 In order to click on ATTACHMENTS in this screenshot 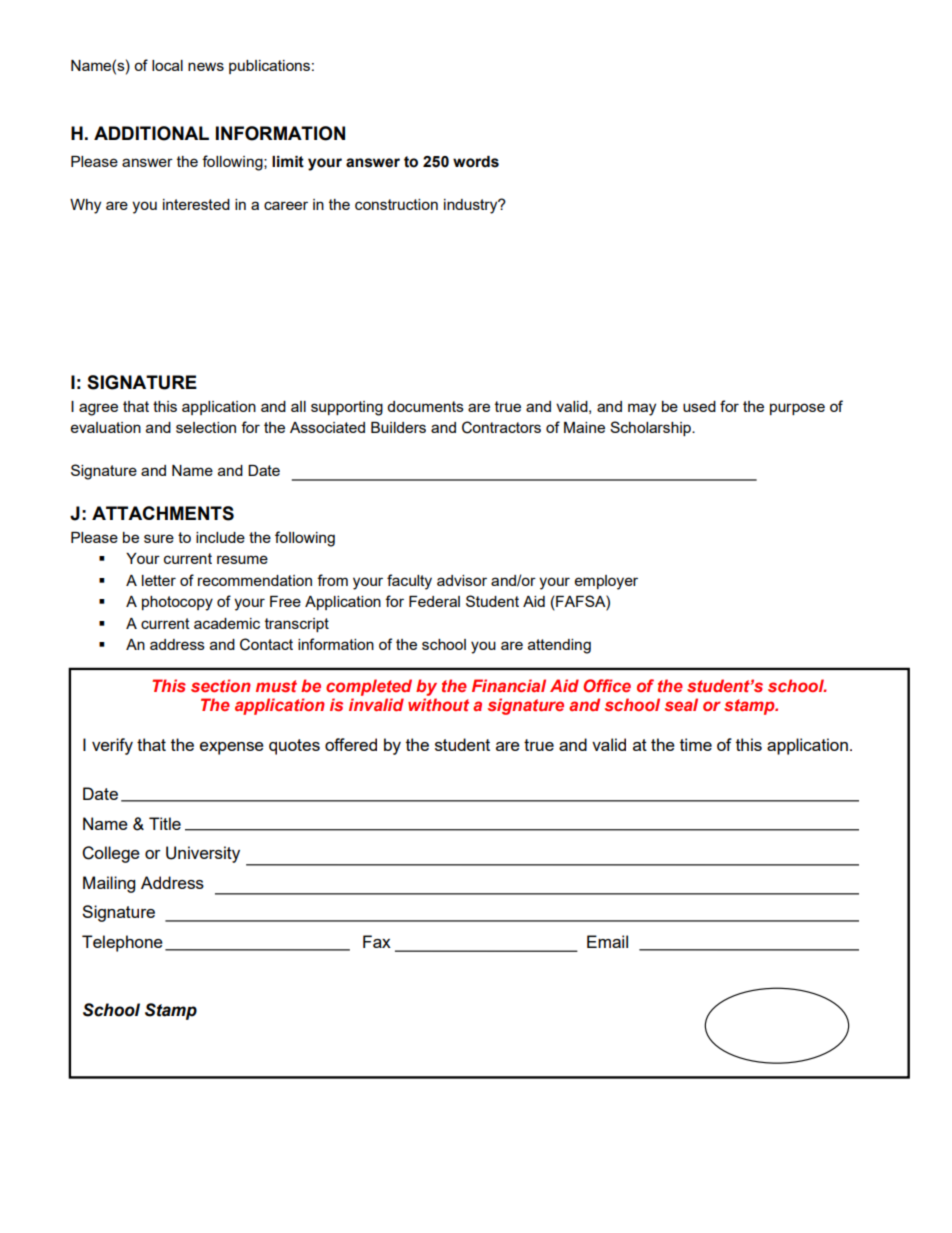, I will do `click(163, 513)`.
